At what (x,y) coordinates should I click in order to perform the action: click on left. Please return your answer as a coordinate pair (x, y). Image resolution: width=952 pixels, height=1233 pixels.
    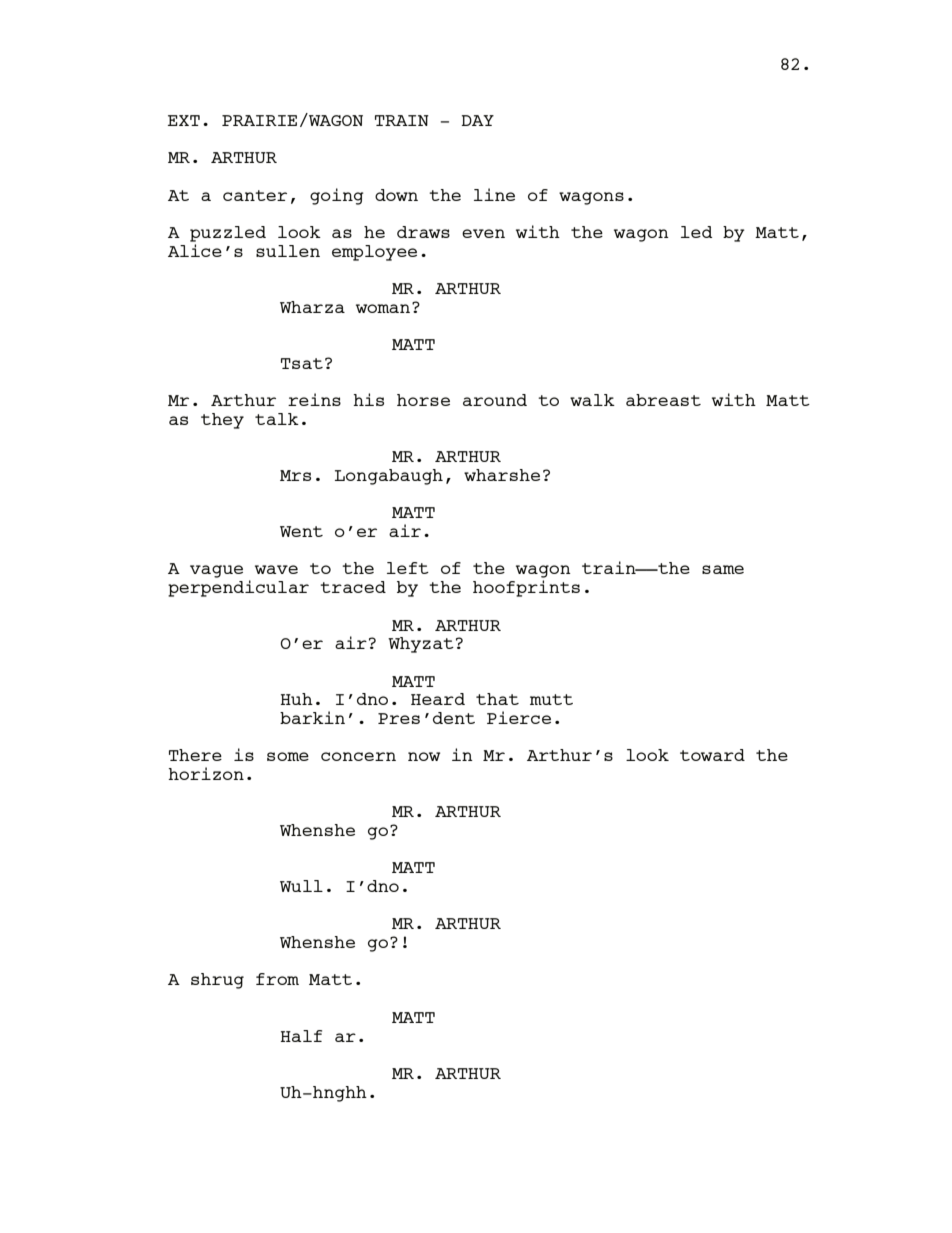
    Looking at the image, I should click on (408, 568).
